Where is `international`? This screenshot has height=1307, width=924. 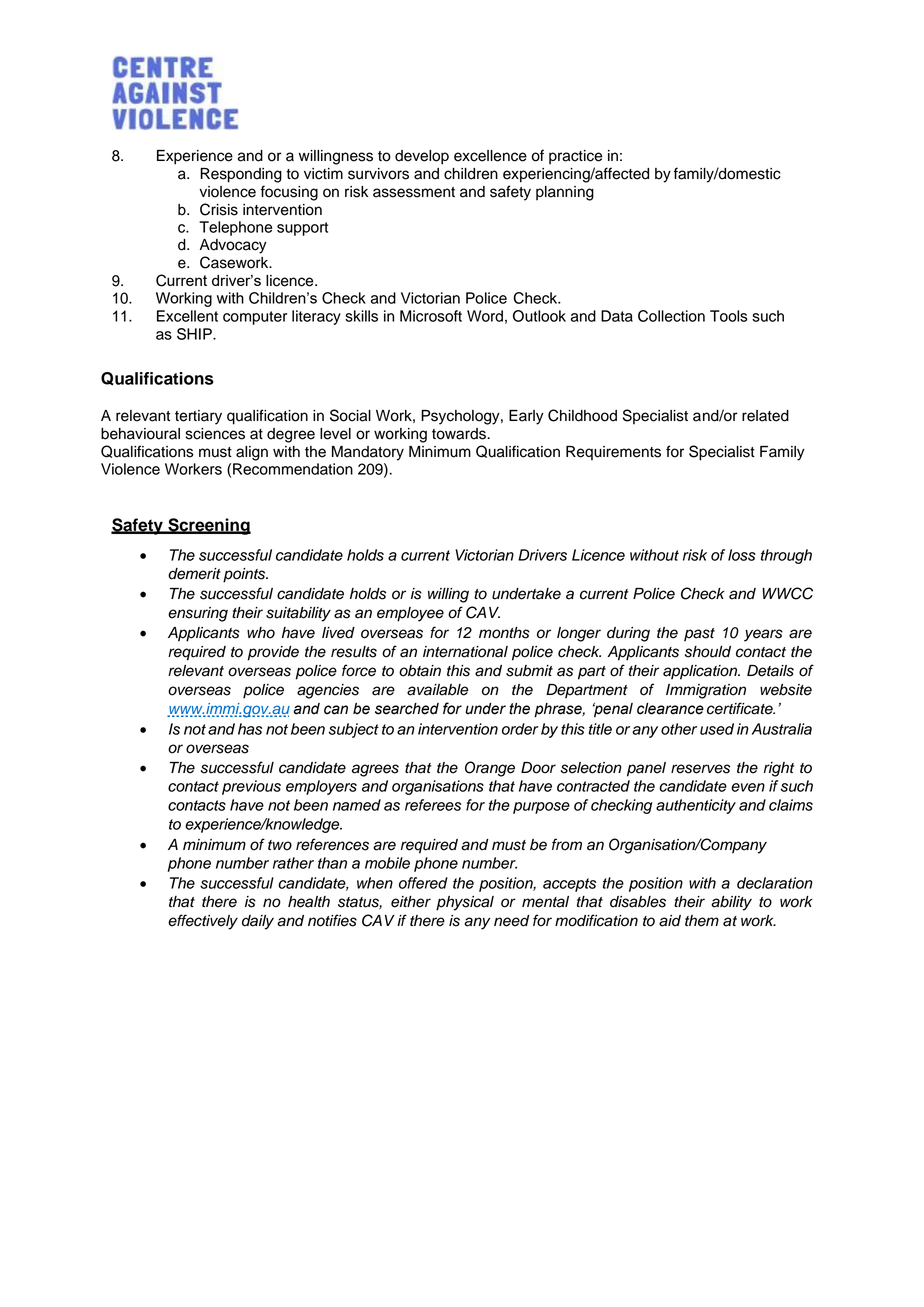
international is located at coordinates (465, 652).
